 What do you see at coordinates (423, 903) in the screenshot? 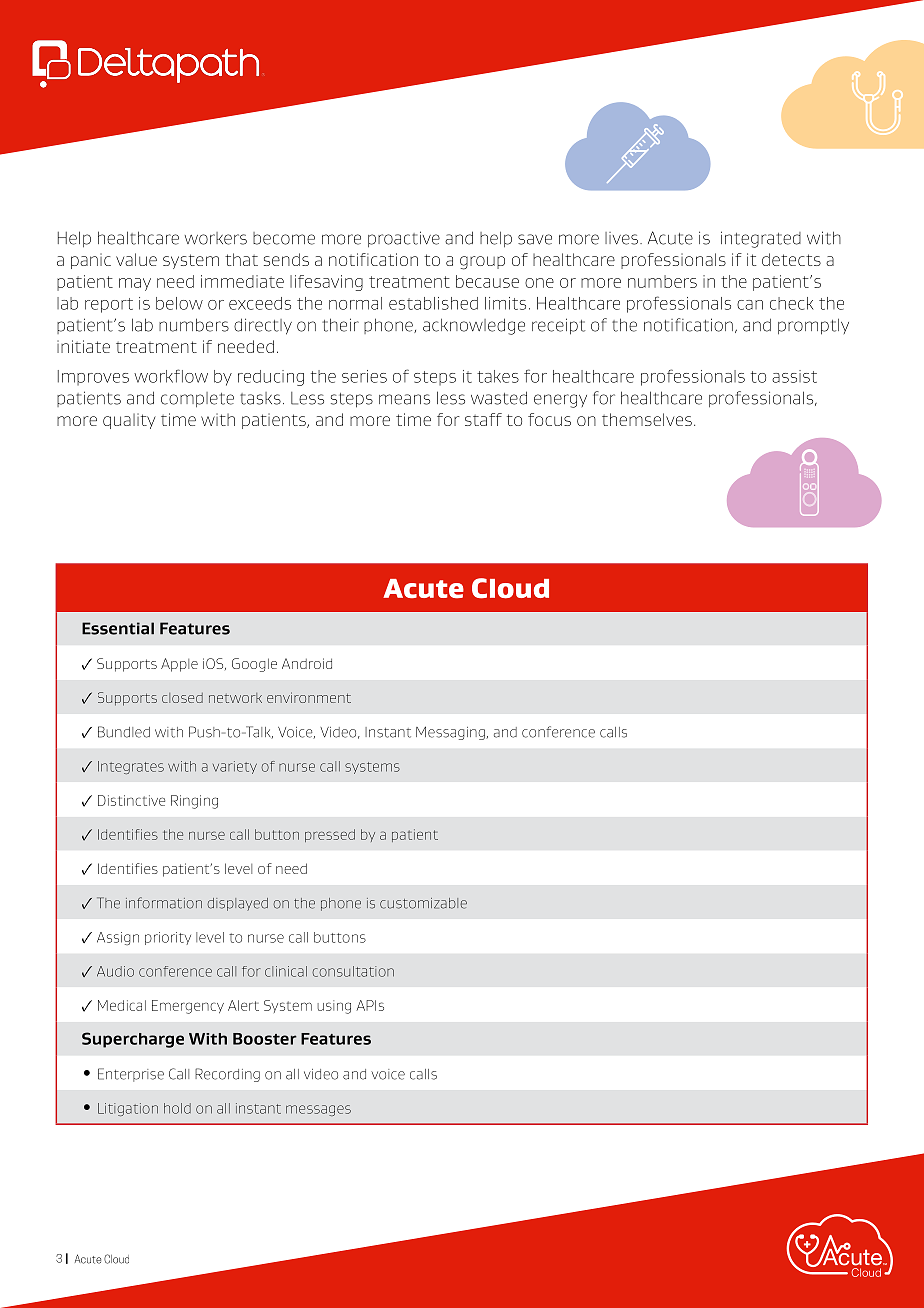
I see `customizable` at bounding box center [423, 903].
